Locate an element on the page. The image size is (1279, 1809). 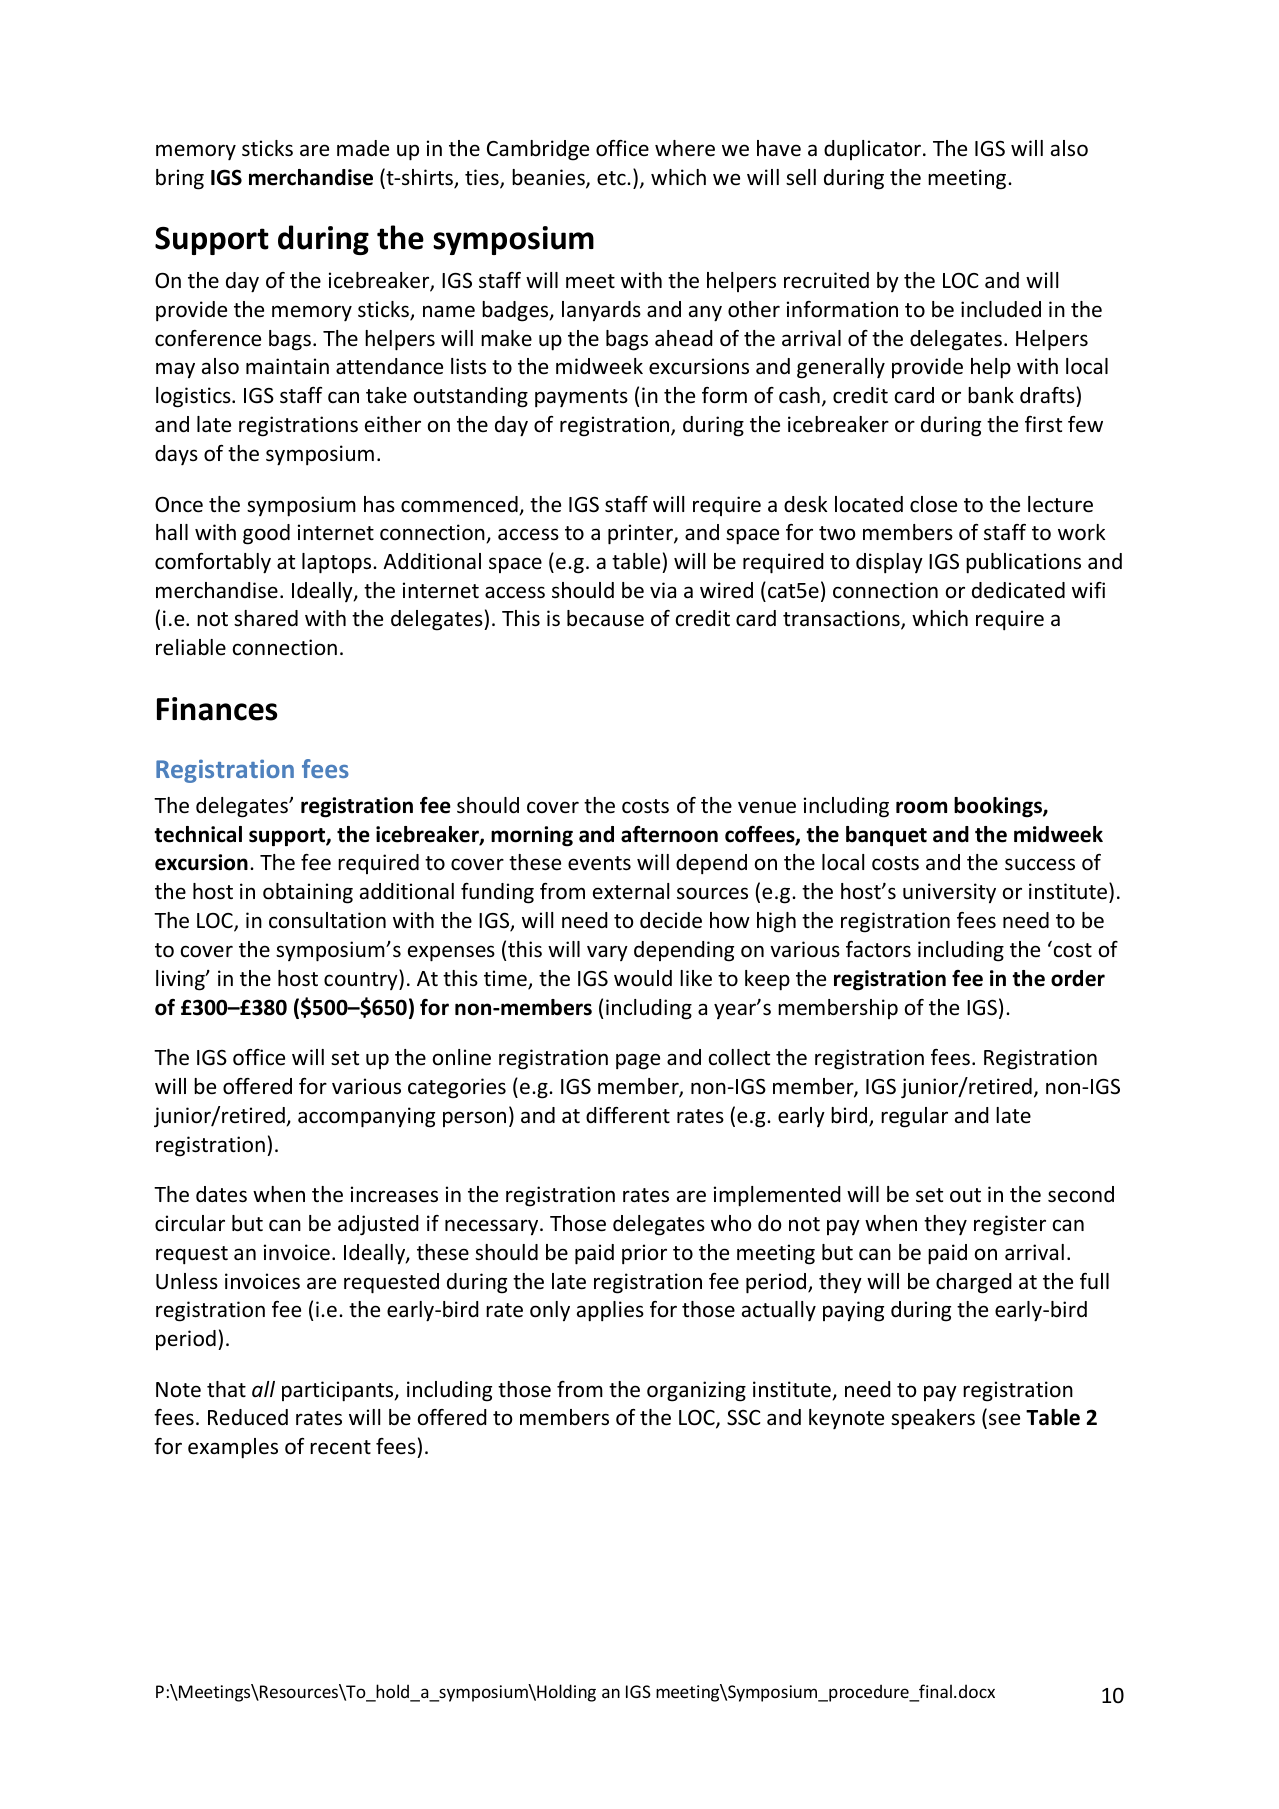
organizing is located at coordinates (696, 1391).
